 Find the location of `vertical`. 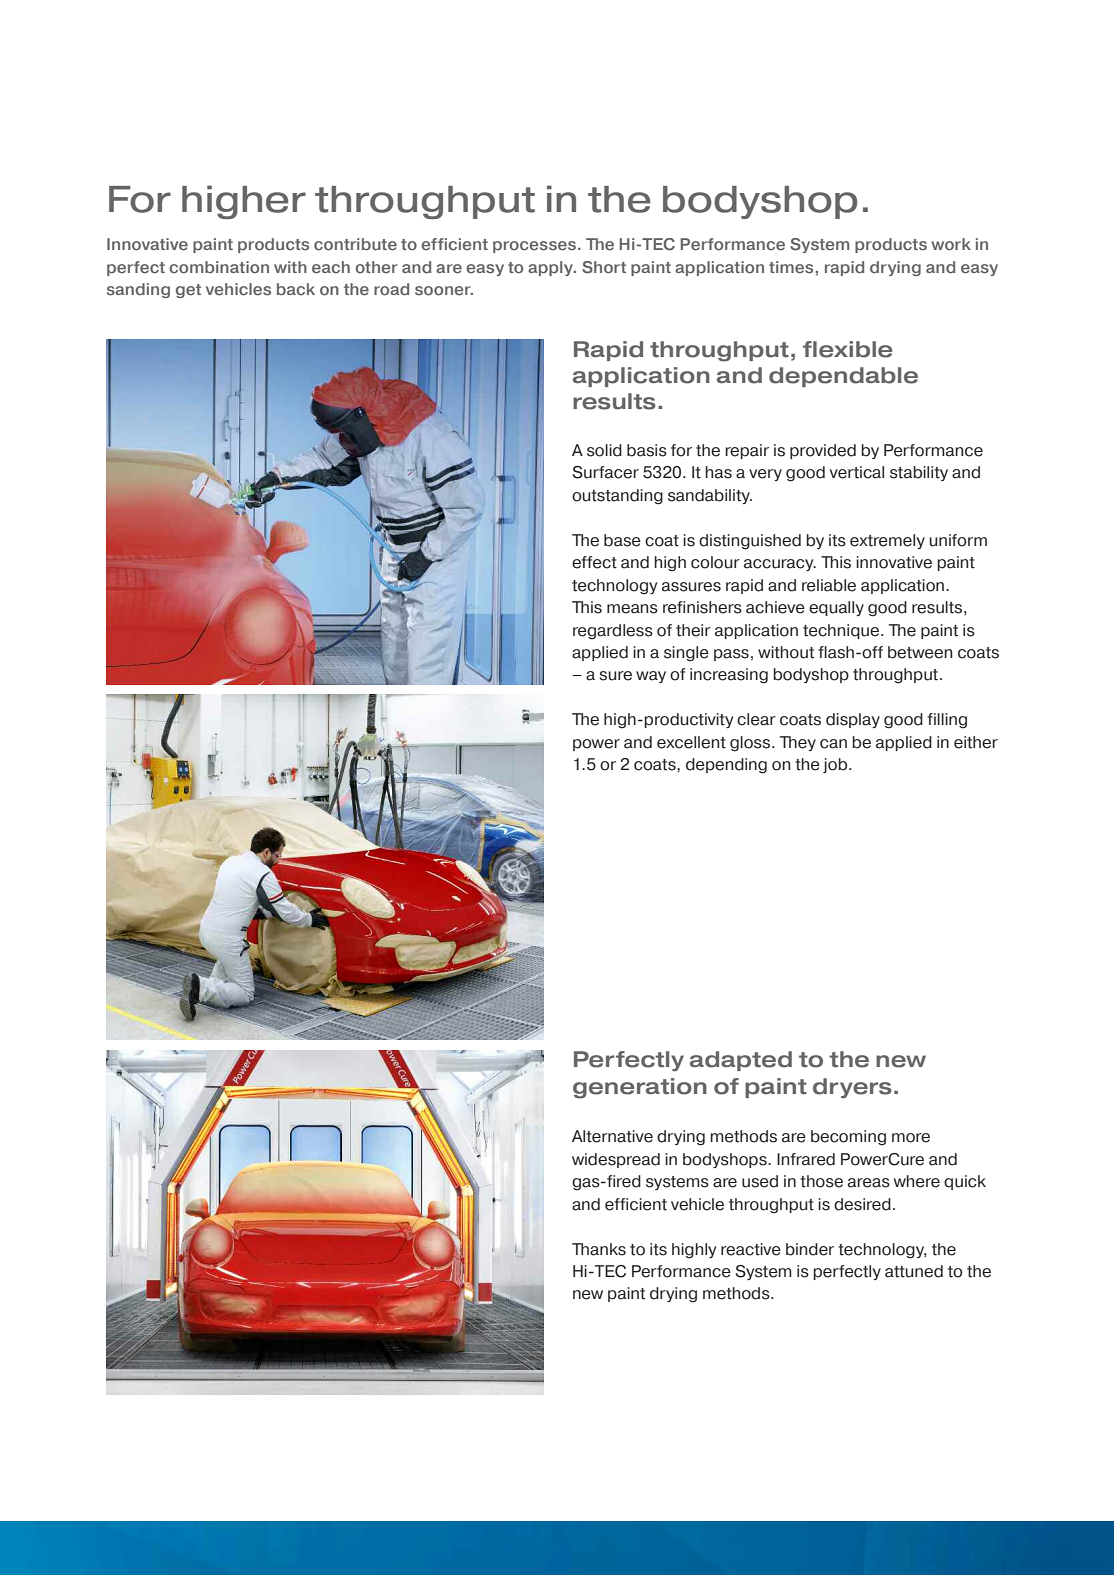

vertical is located at coordinates (857, 472).
